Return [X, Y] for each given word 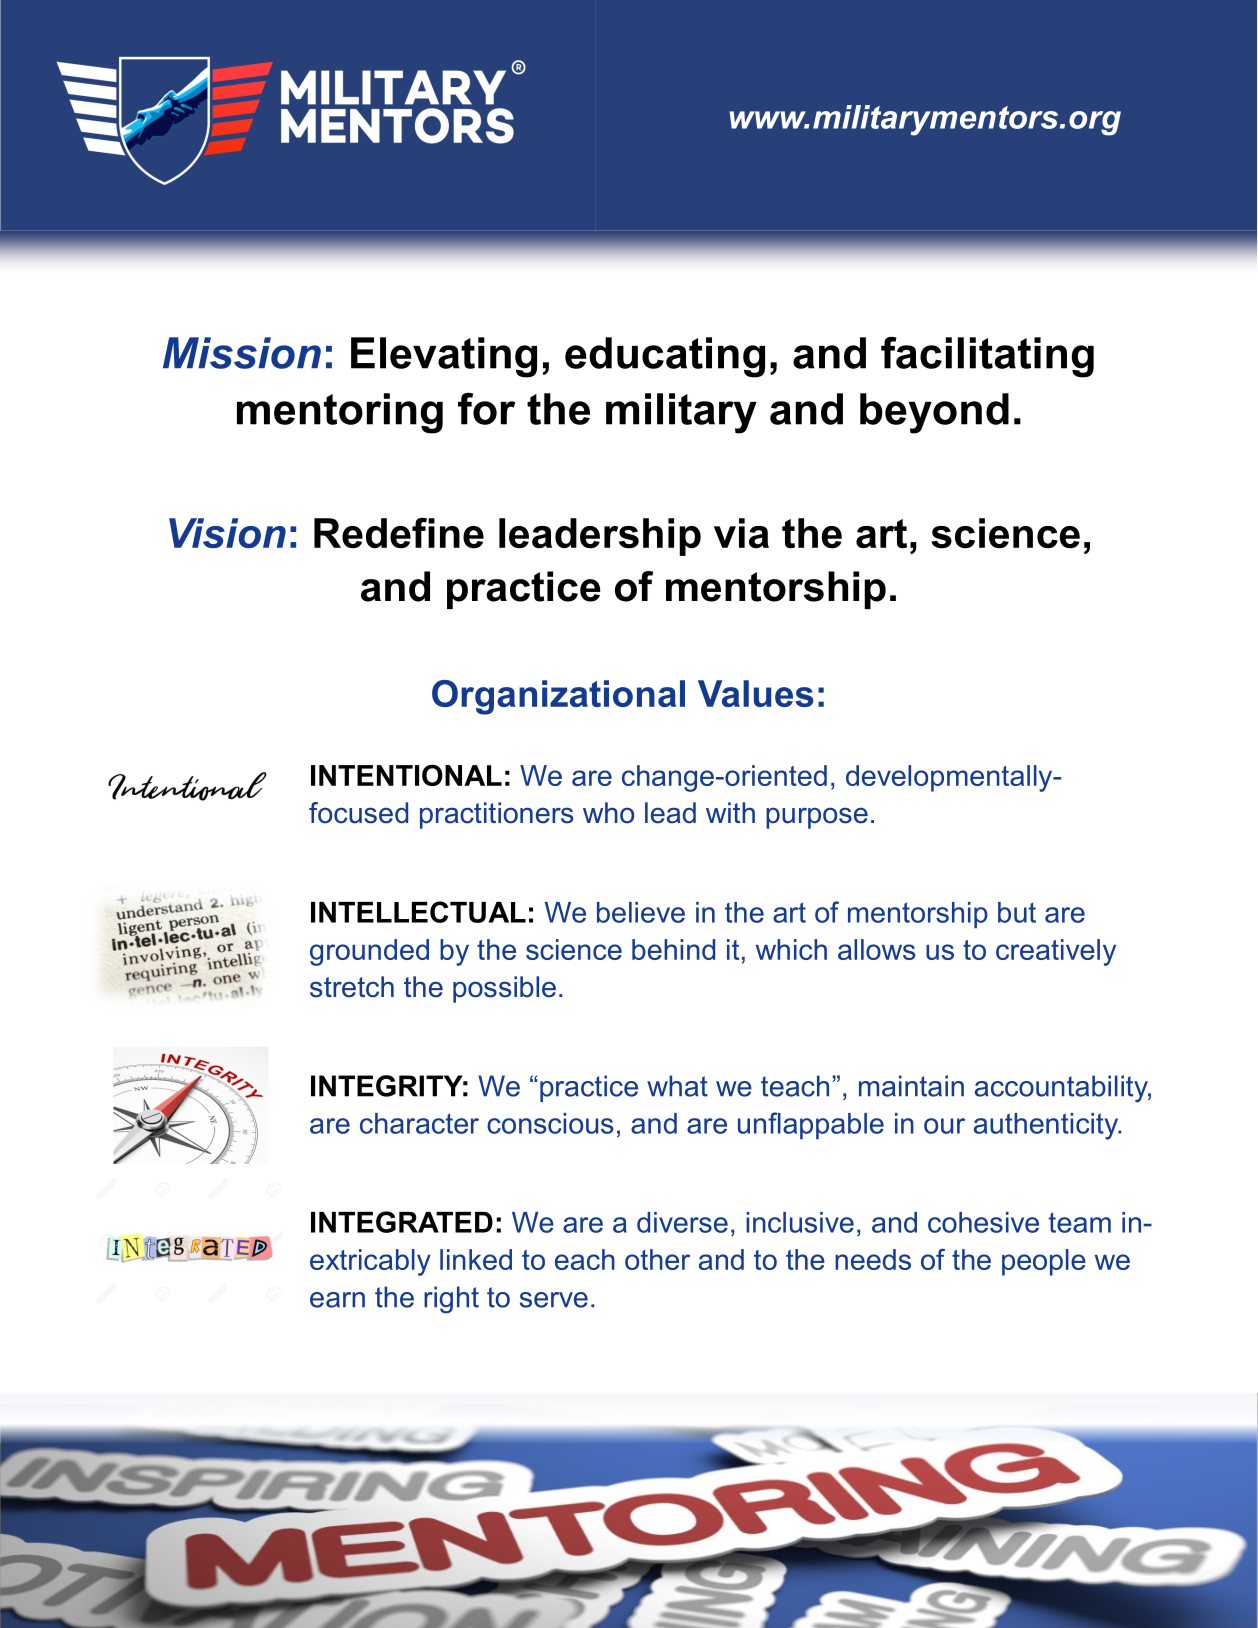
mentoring [340, 413]
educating [665, 357]
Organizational [558, 697]
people [1044, 1262]
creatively [1056, 952]
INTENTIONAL [406, 775]
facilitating [987, 357]
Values [756, 693]
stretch [352, 987]
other [657, 1259]
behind [673, 949]
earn [337, 1300]
